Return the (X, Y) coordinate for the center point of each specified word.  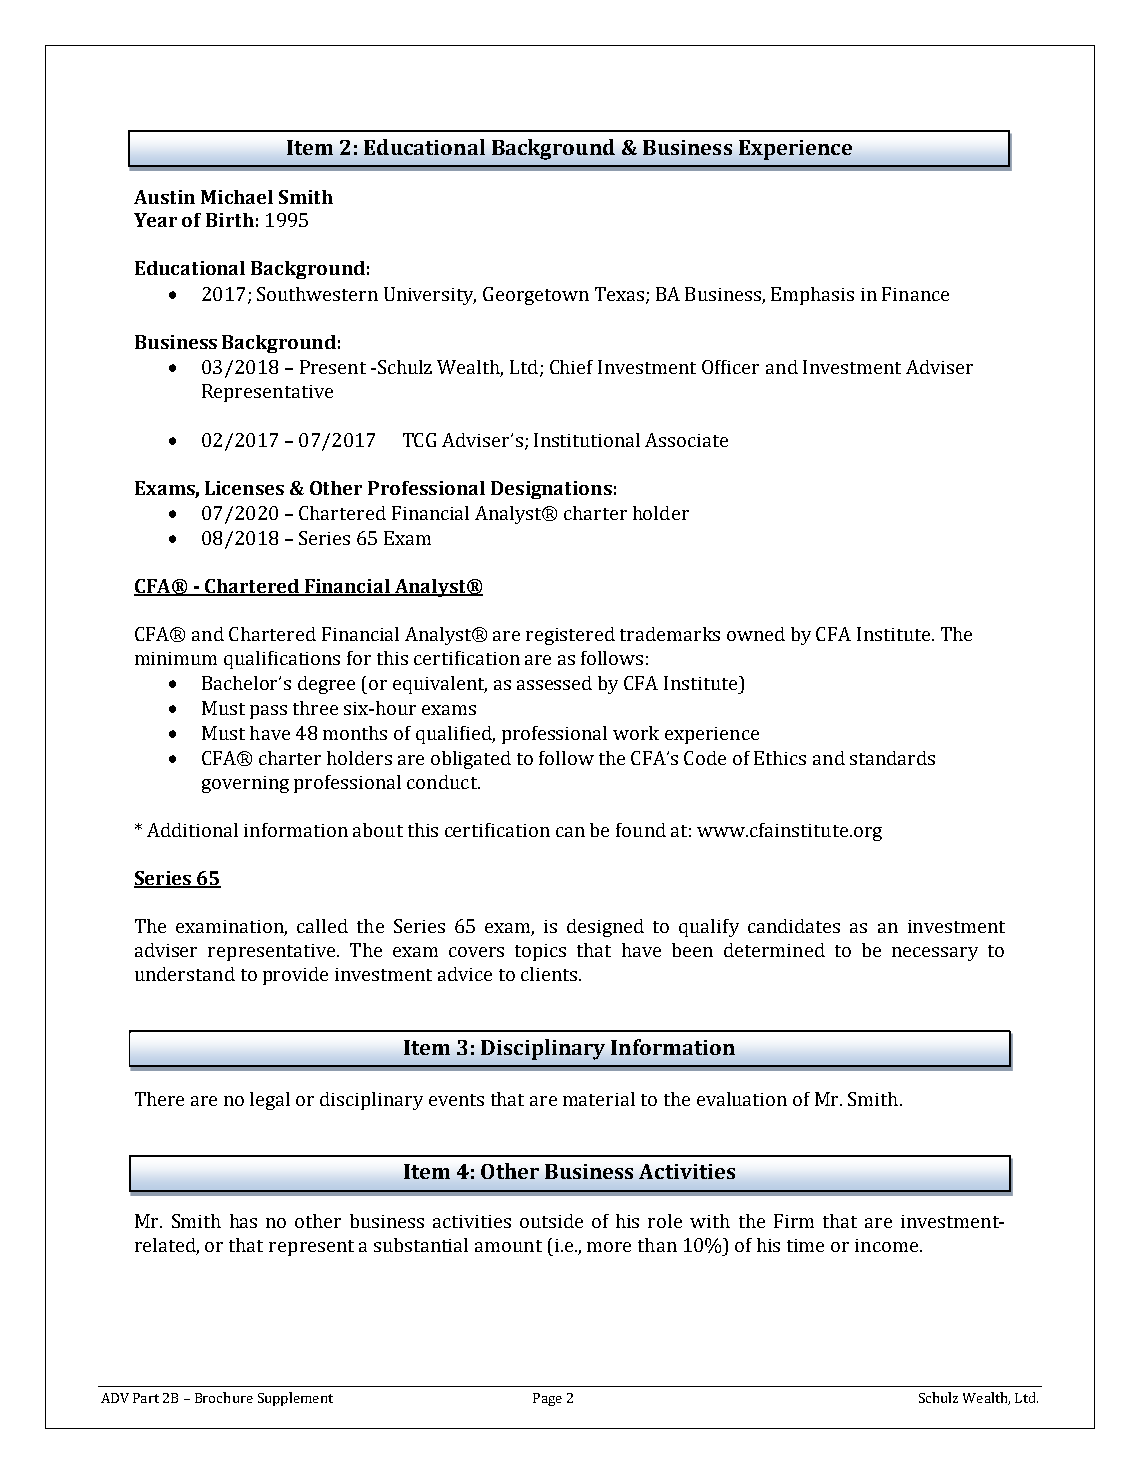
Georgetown (536, 296)
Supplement (295, 1399)
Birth (230, 220)
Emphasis (812, 296)
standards (892, 758)
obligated (471, 760)
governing (245, 784)
